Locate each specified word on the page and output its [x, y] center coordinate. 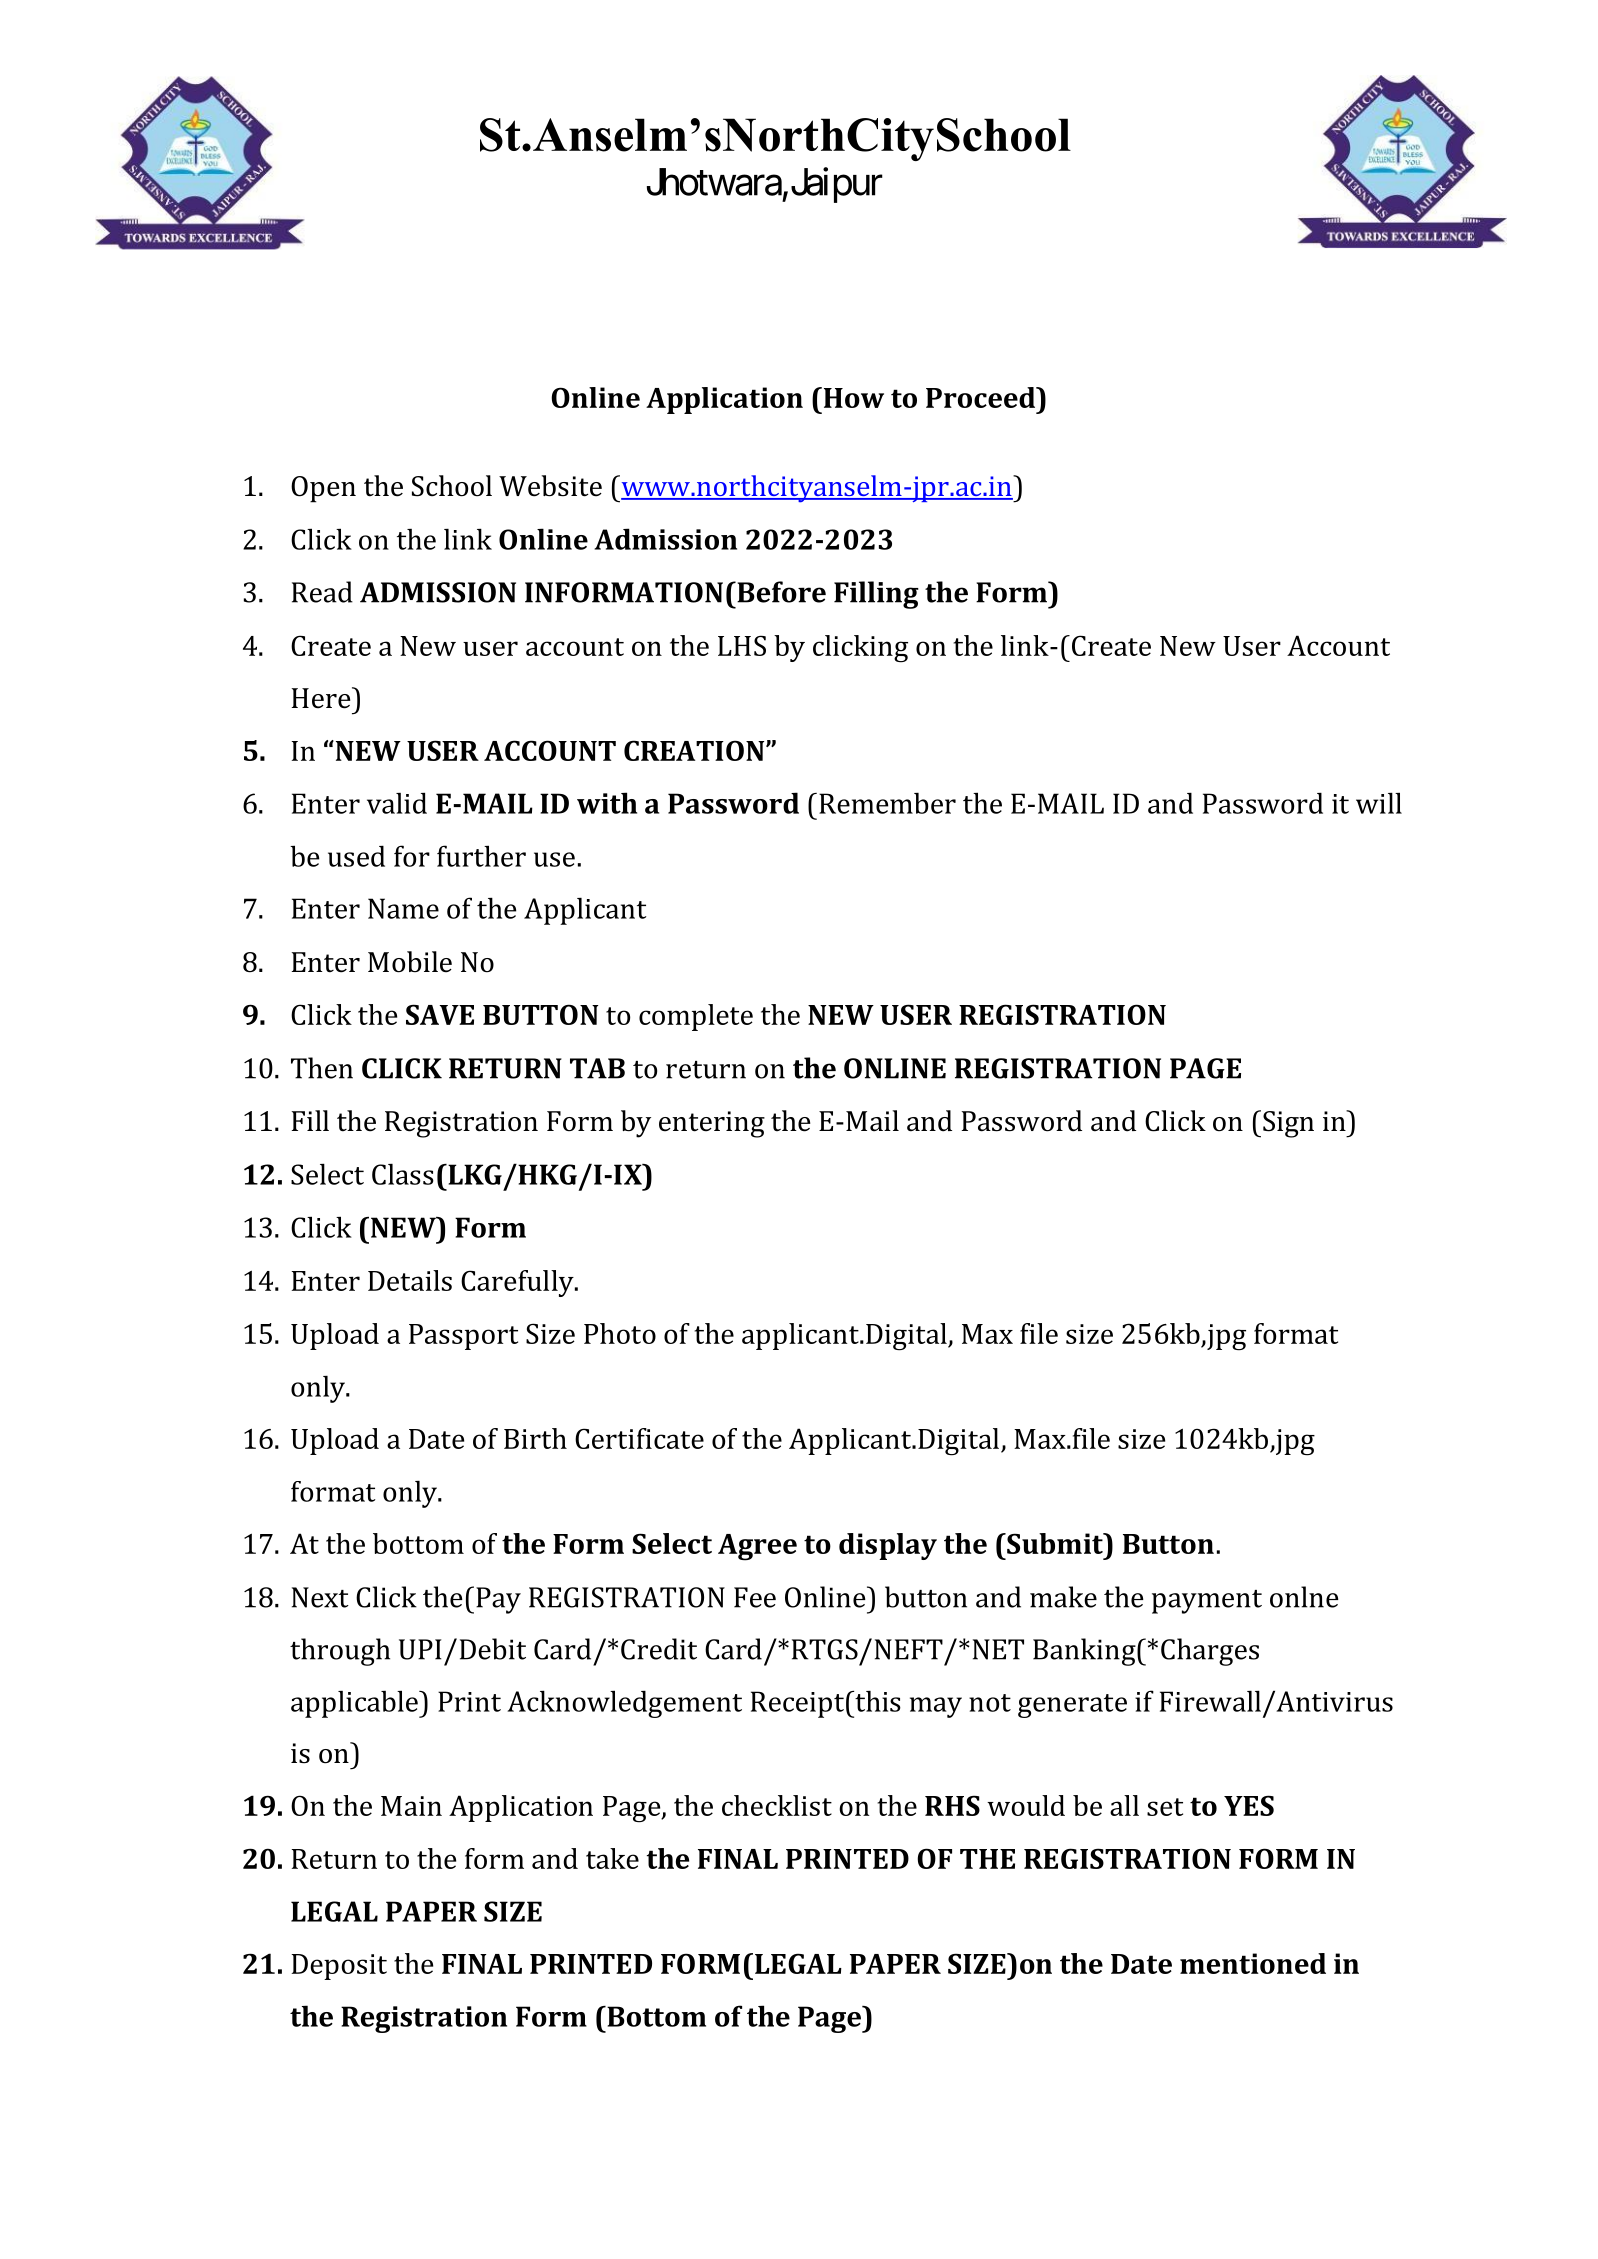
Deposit [339, 1967]
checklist [777, 1805]
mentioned [1253, 1963]
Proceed [982, 397]
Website [550, 486]
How [852, 397]
